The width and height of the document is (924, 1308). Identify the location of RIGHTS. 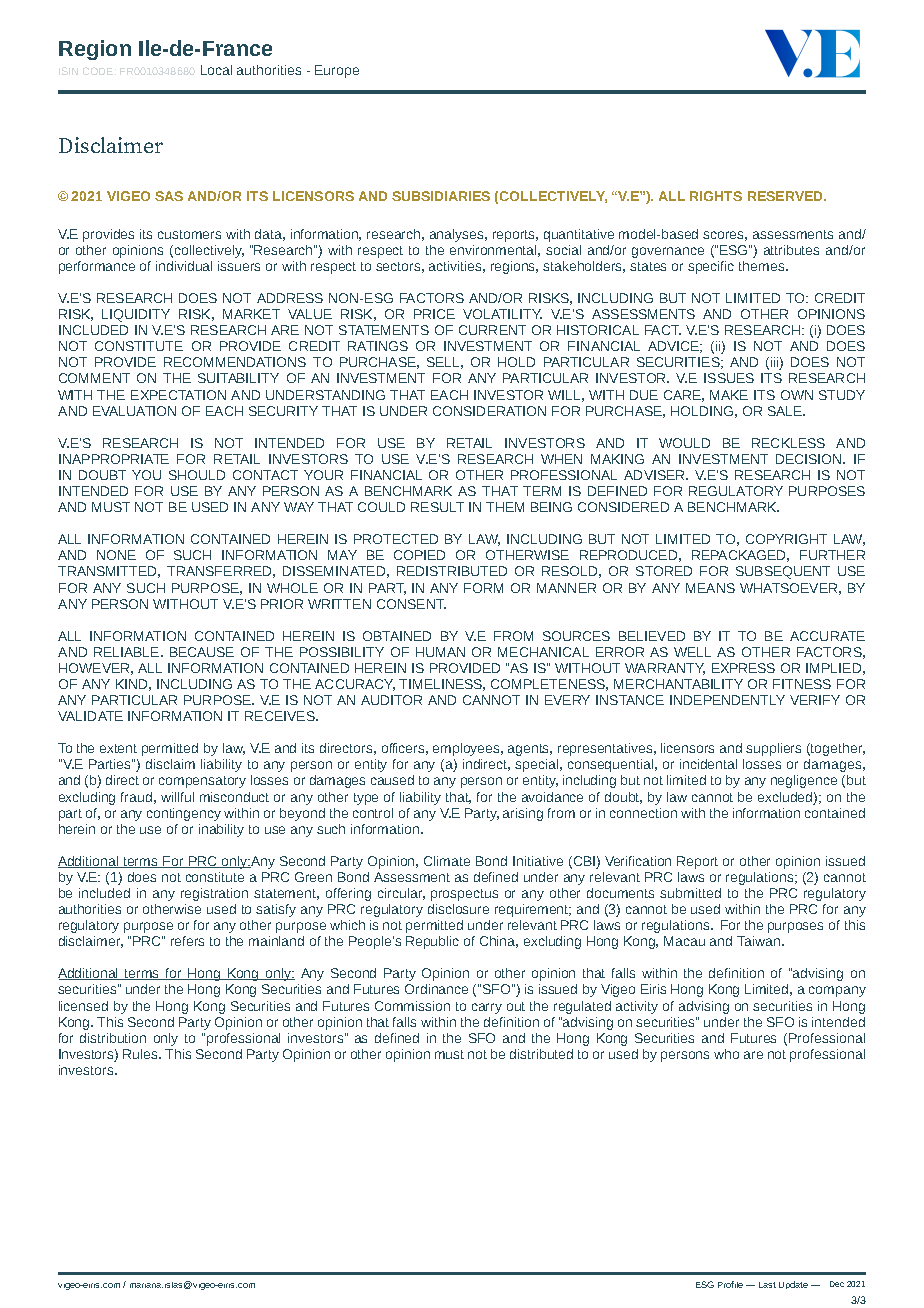
(716, 196).
